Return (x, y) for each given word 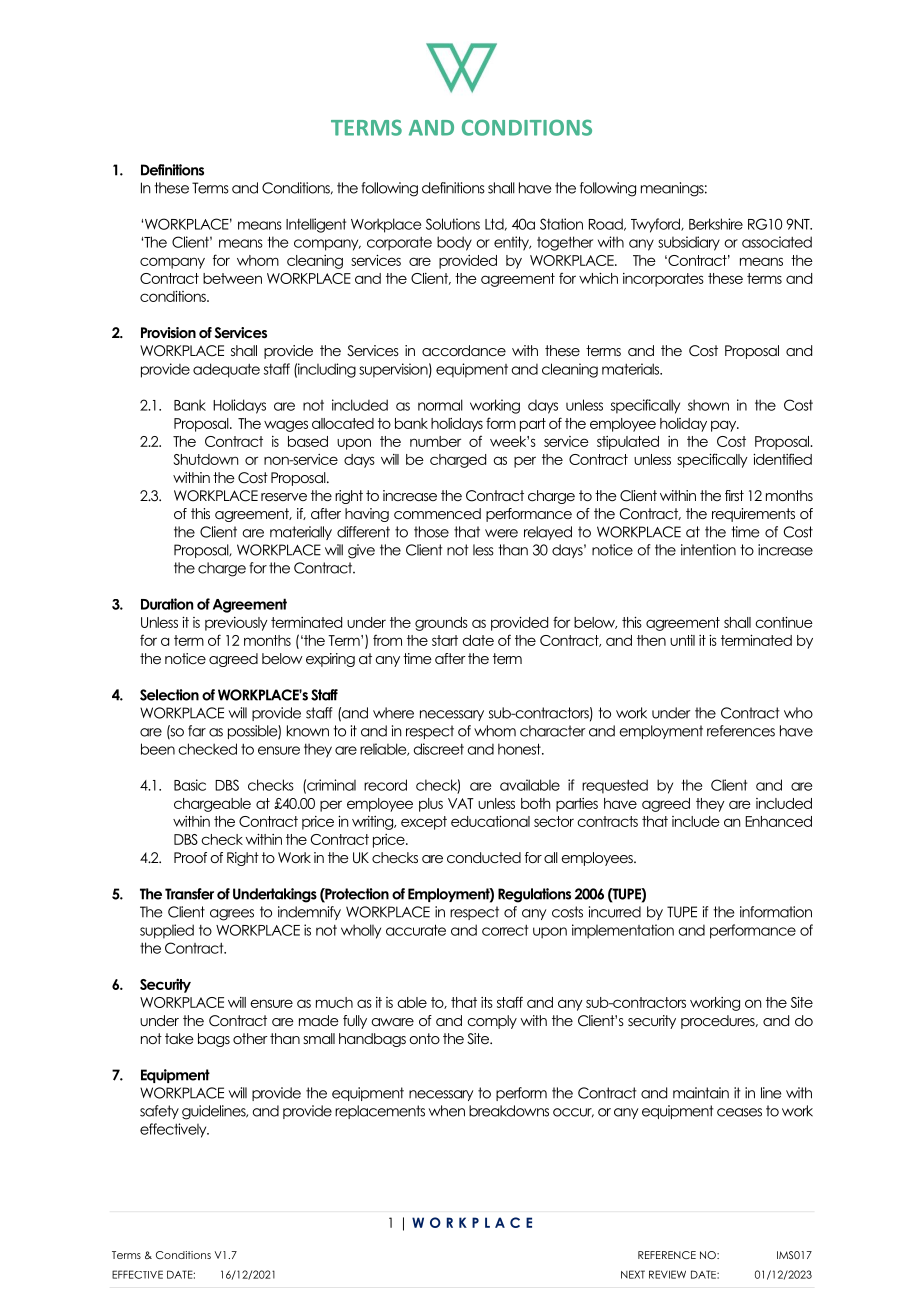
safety (159, 1112)
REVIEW (667, 1274)
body (454, 243)
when (447, 1111)
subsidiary (689, 243)
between (232, 278)
